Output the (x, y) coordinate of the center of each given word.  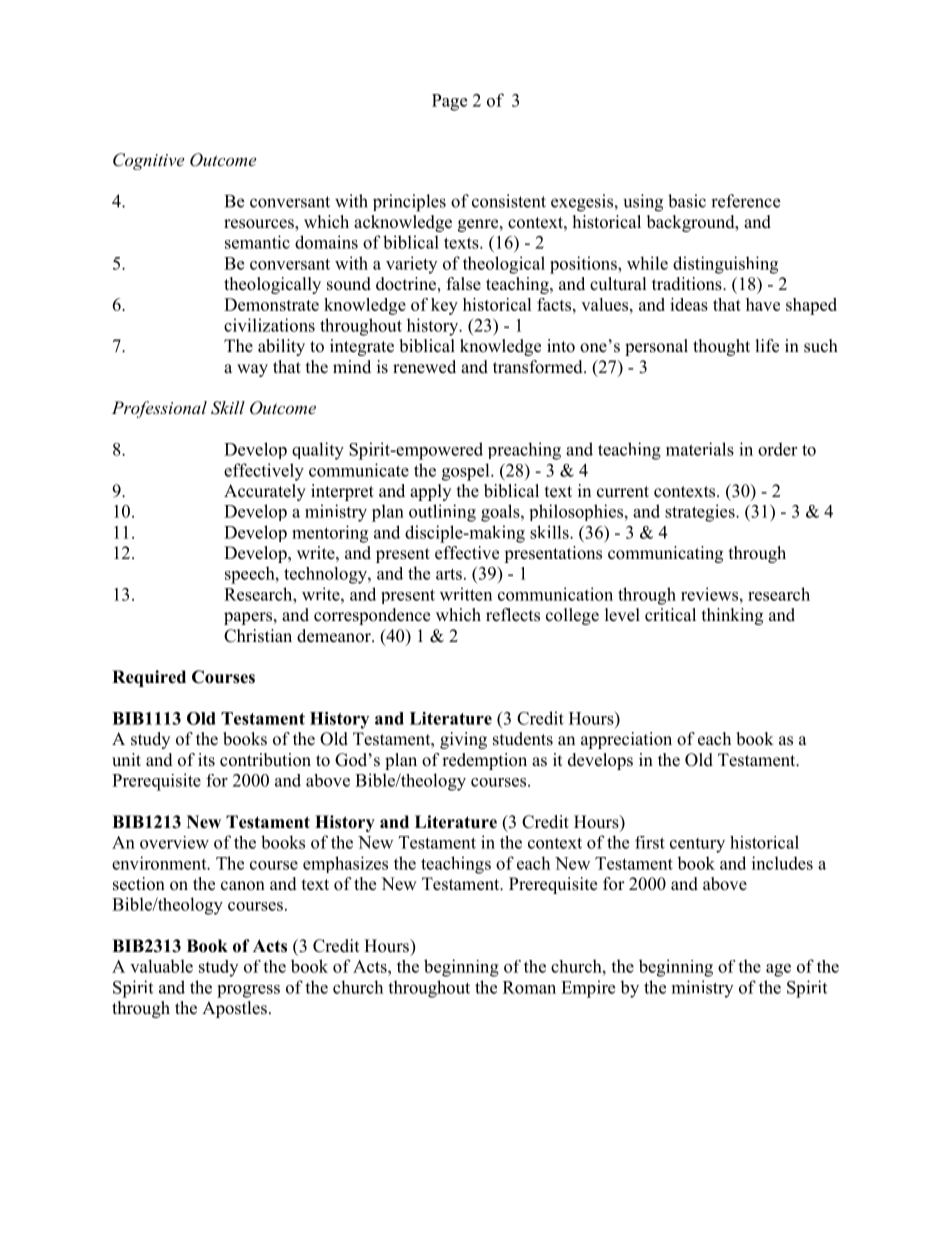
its (206, 760)
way (252, 370)
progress (248, 991)
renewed (424, 367)
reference (745, 201)
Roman (529, 987)
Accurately (265, 492)
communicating (665, 554)
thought (721, 347)
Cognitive (148, 161)
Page (449, 102)
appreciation (626, 740)
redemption (484, 761)
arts (449, 574)
